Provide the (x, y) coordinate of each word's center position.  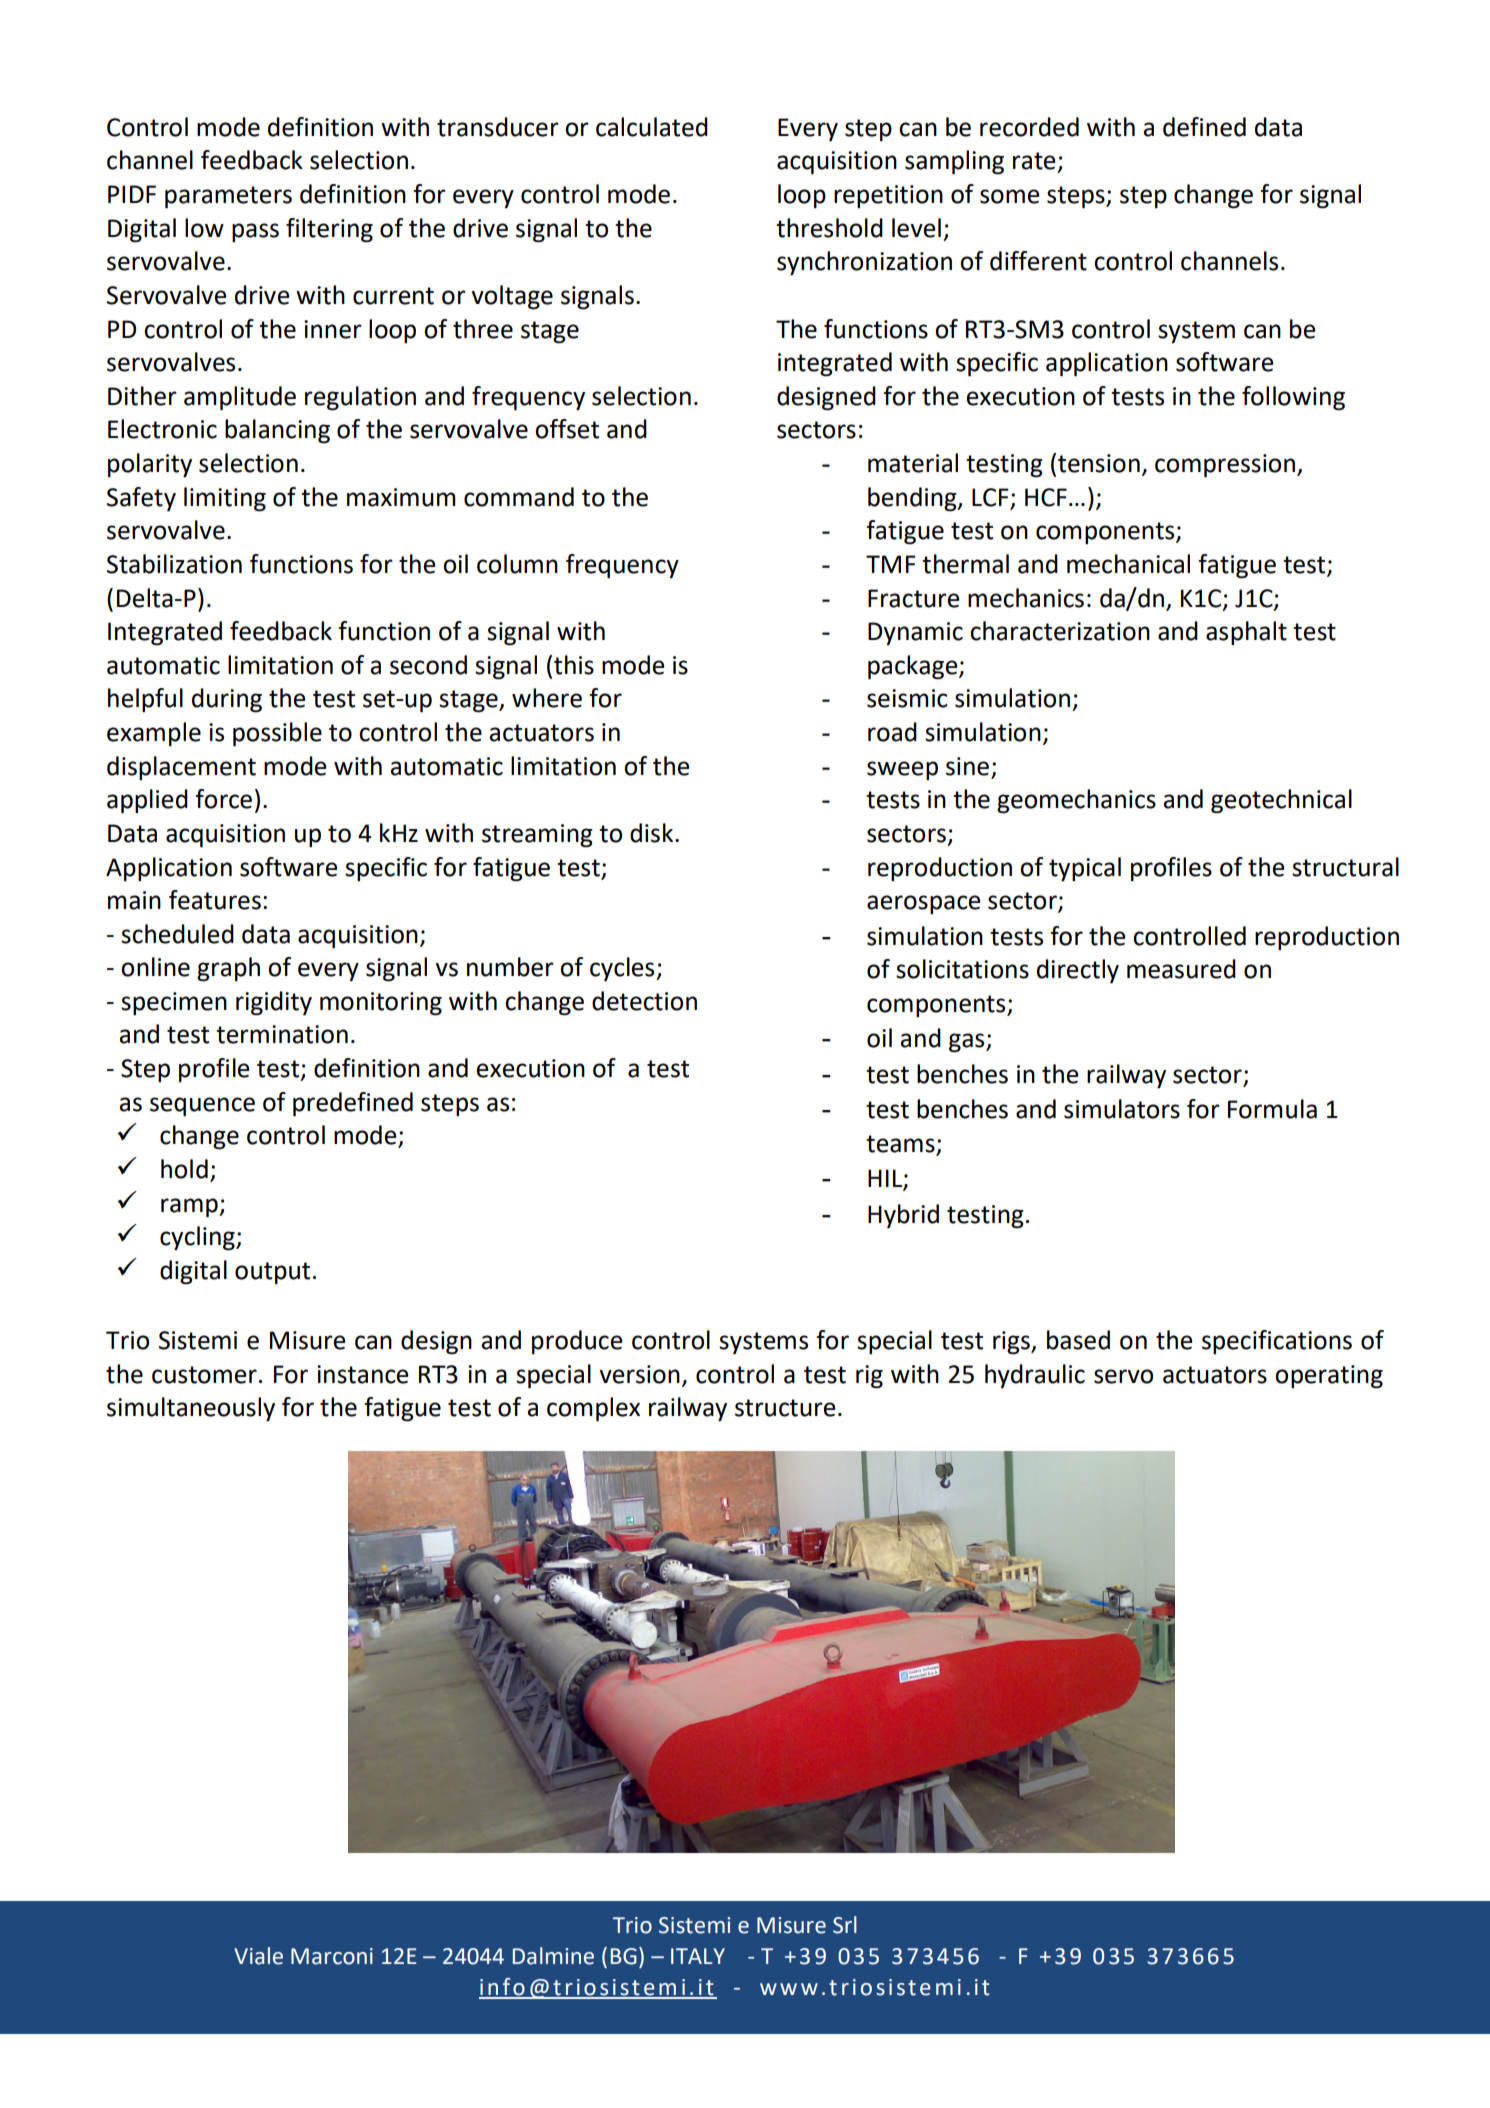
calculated (652, 127)
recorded (1029, 127)
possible (277, 734)
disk (653, 833)
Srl (845, 1925)
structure (785, 1408)
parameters (228, 197)
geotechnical (1281, 801)
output (272, 1273)
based (1078, 1340)
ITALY (698, 1956)
